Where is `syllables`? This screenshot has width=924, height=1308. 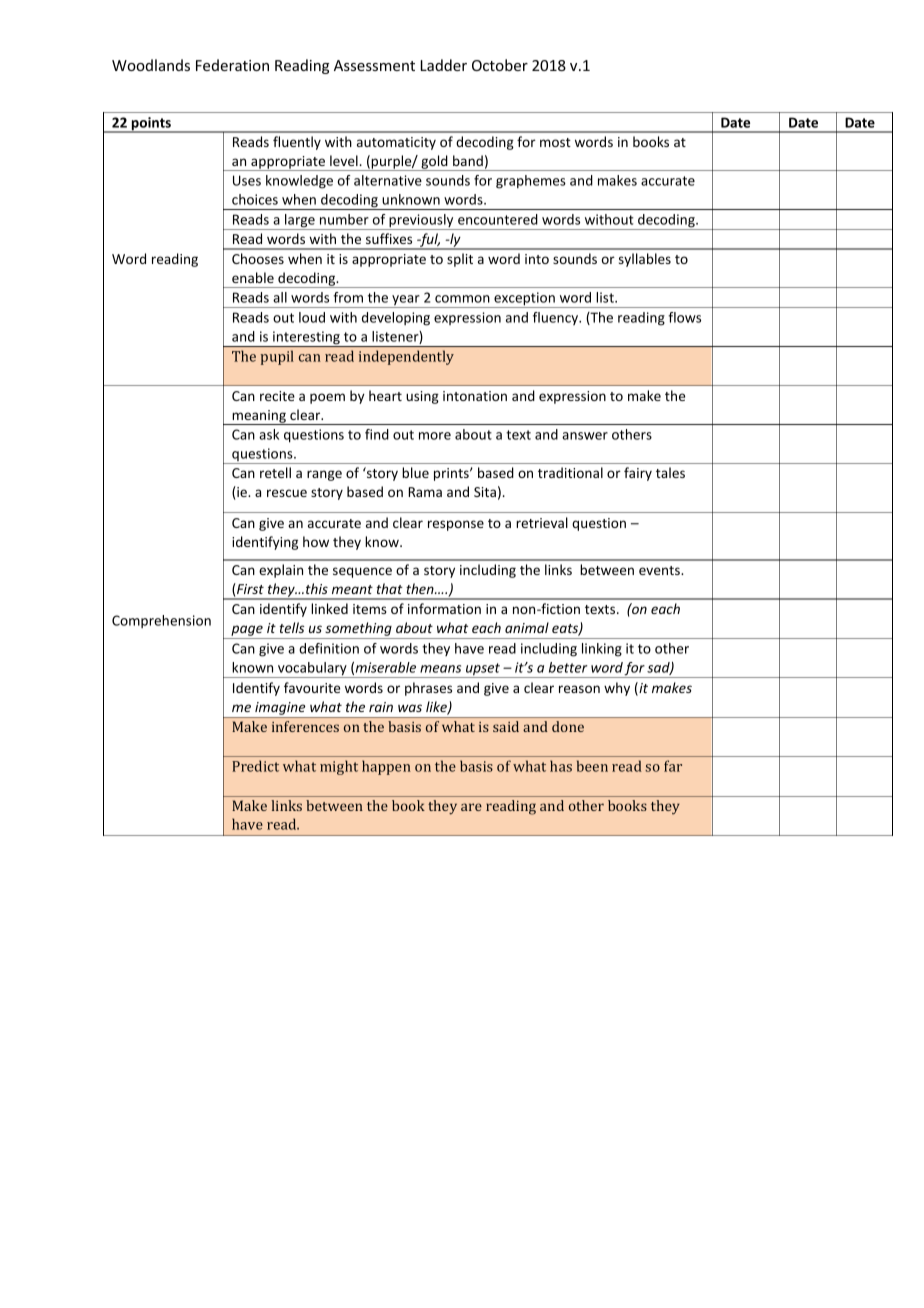
syllables is located at coordinates (645, 260).
